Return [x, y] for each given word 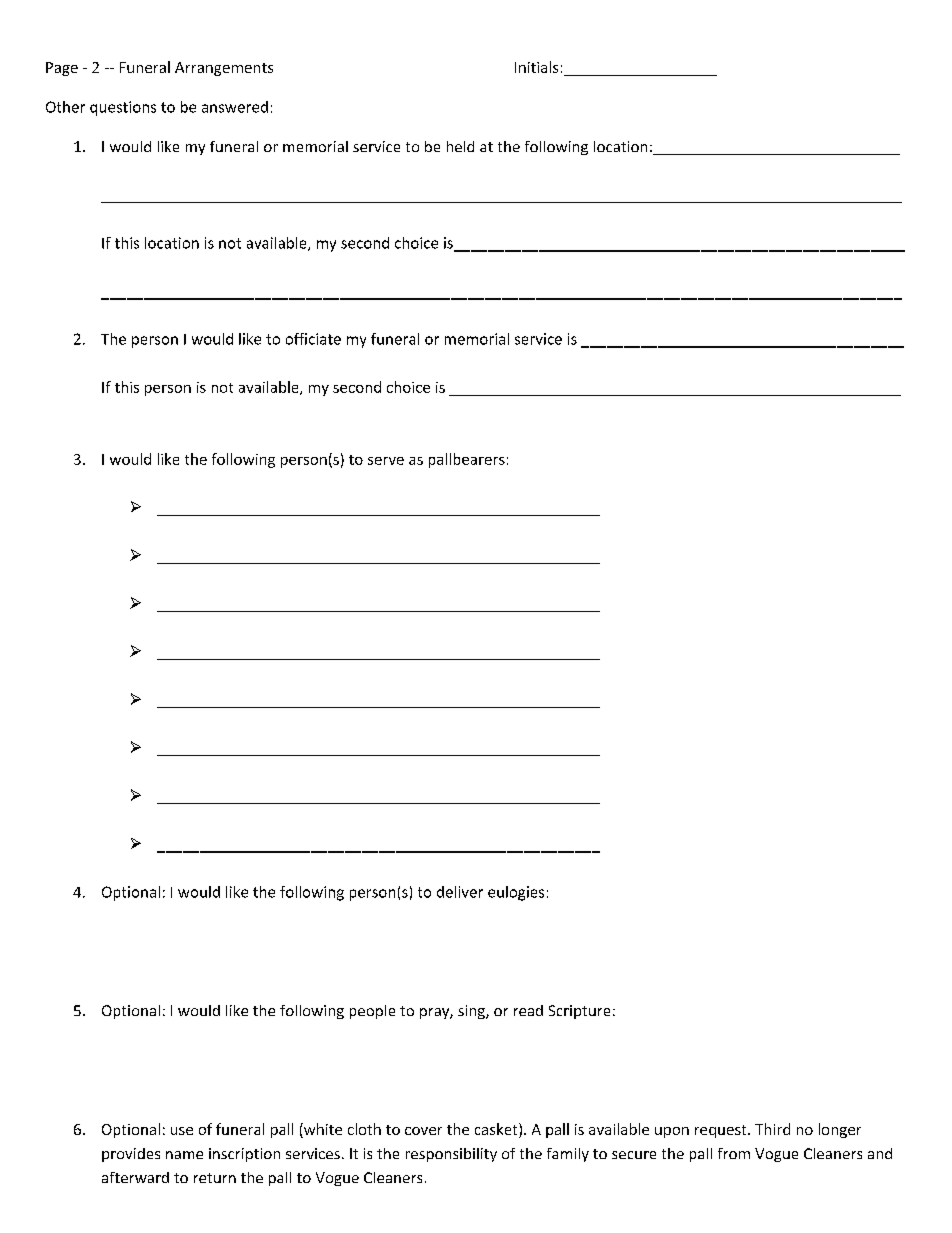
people [372, 1012]
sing [472, 1012]
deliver [460, 892]
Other [65, 107]
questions [123, 108]
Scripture [579, 1012]
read [528, 1010]
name [184, 1155]
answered [235, 107]
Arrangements [224, 69]
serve [386, 461]
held [460, 146]
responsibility [451, 1155]
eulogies [516, 893]
